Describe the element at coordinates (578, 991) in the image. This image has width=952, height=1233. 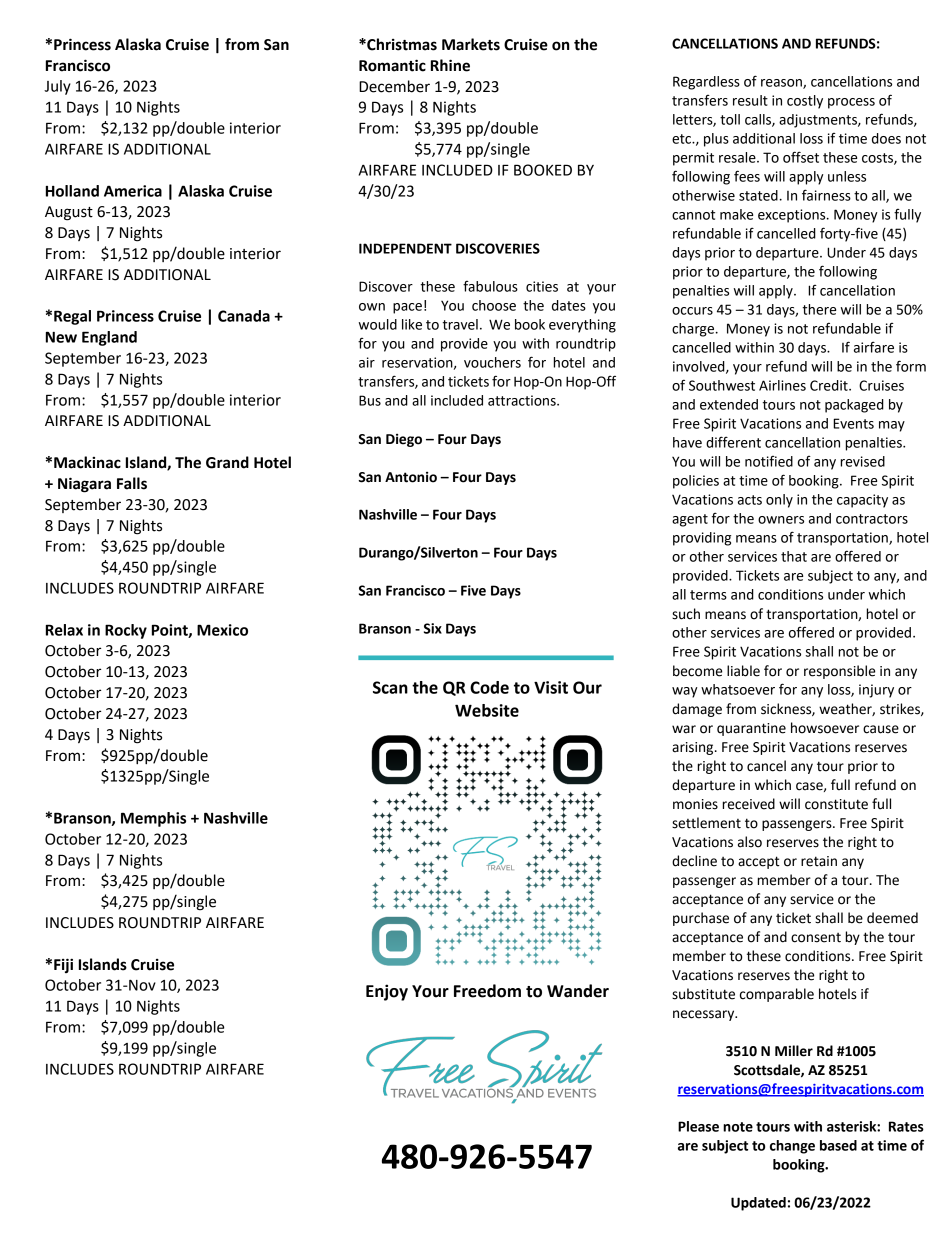
I see `Wander` at that location.
